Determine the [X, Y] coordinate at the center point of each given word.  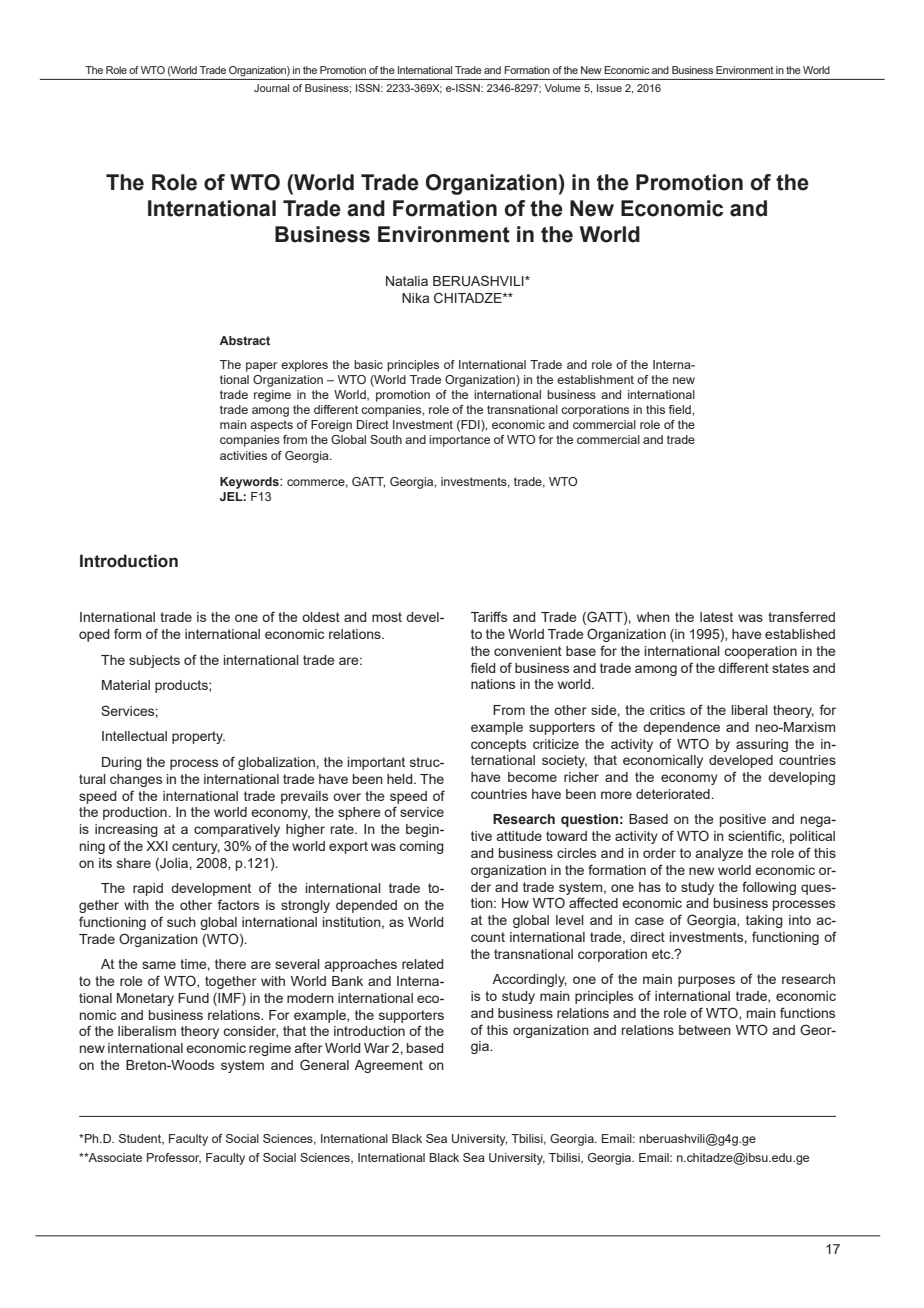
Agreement [388, 1066]
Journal [271, 88]
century [196, 847]
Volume [563, 88]
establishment [595, 379]
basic [368, 364]
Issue [609, 88]
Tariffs [489, 616]
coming [421, 847]
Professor [174, 1158]
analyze [719, 854]
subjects [154, 661]
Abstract [244, 340]
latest [716, 617]
